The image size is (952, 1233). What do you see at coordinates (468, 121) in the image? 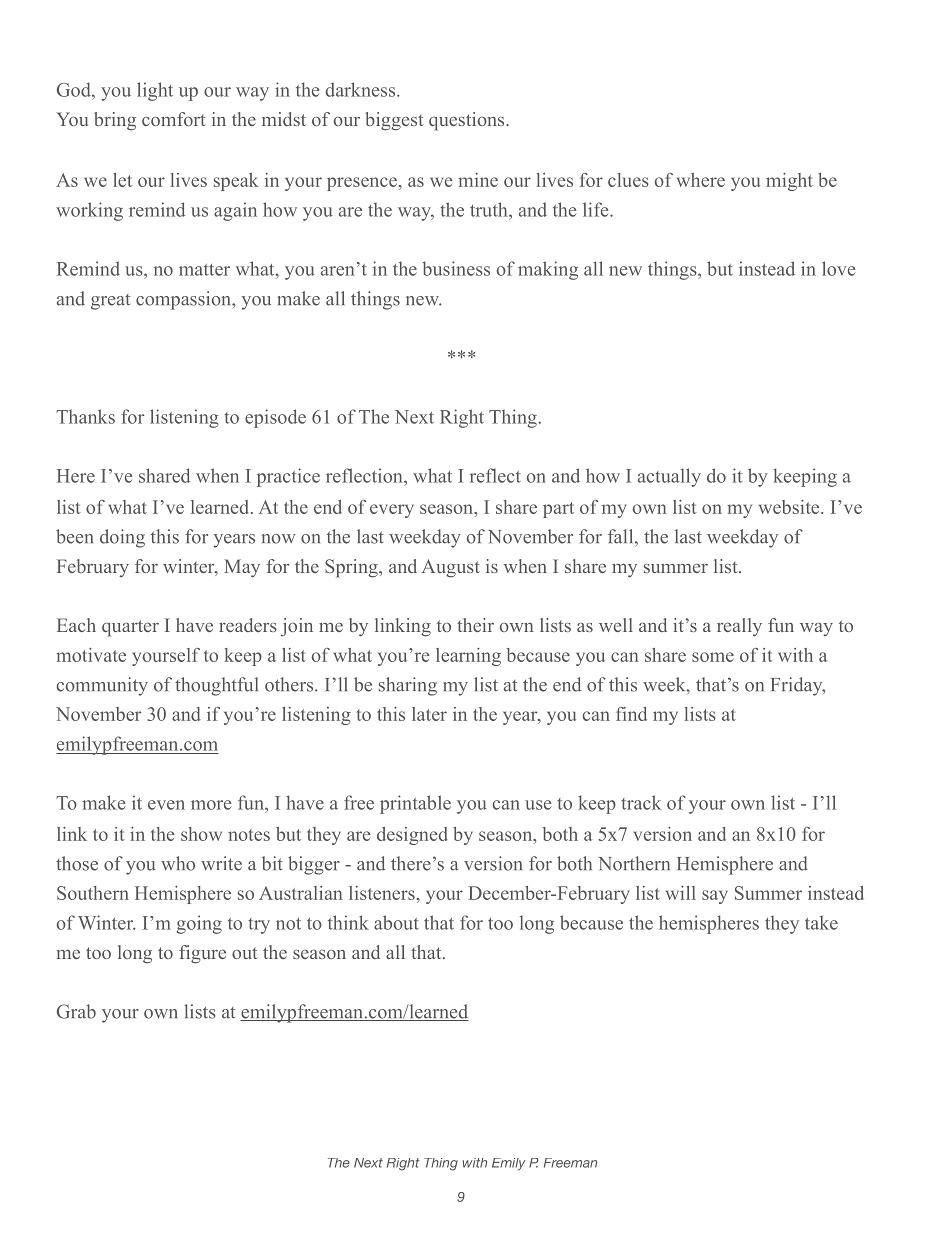
I see `questions` at bounding box center [468, 121].
